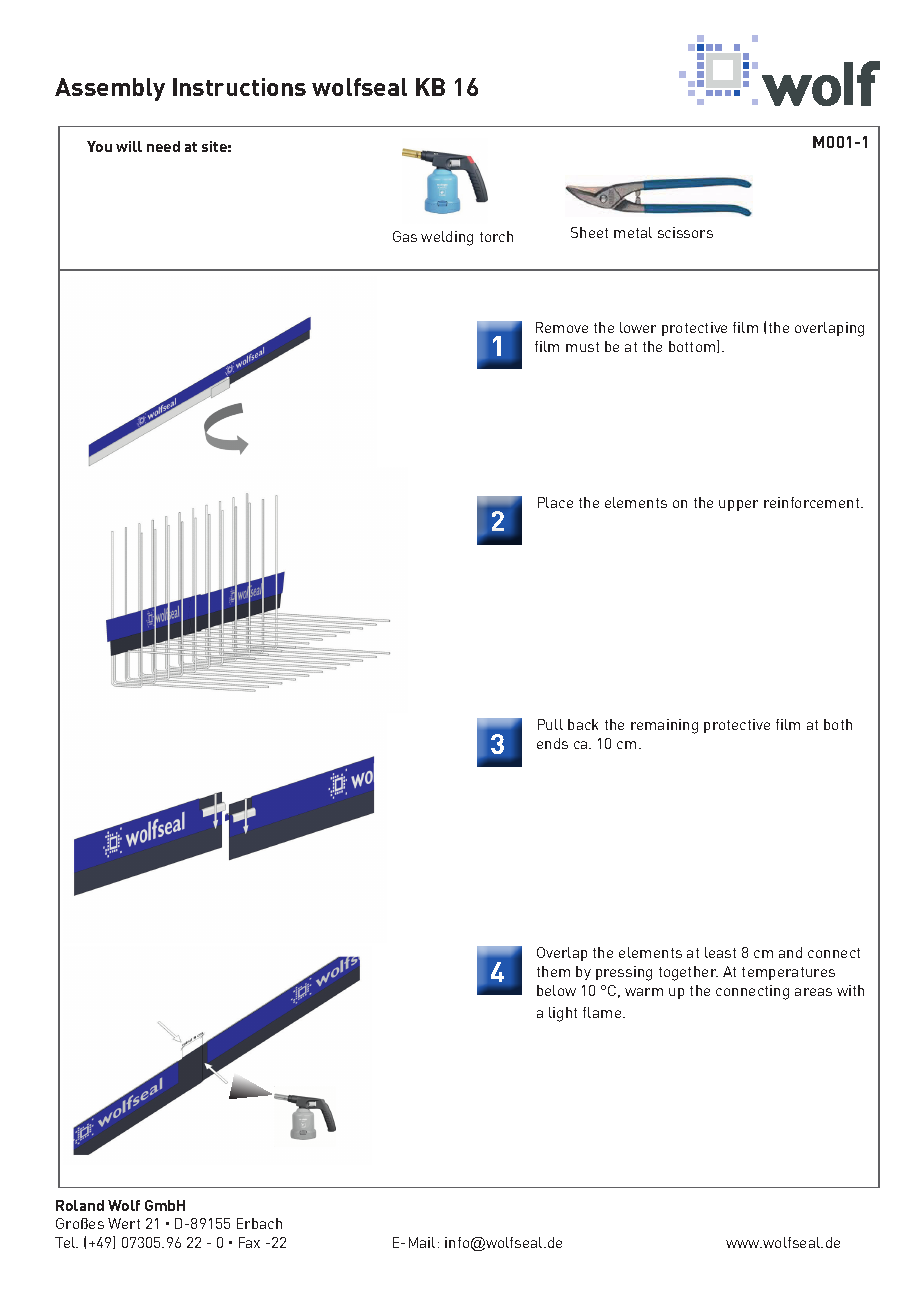 This image has height=1308, width=924. What do you see at coordinates (552, 743) in the image?
I see `ends` at bounding box center [552, 743].
